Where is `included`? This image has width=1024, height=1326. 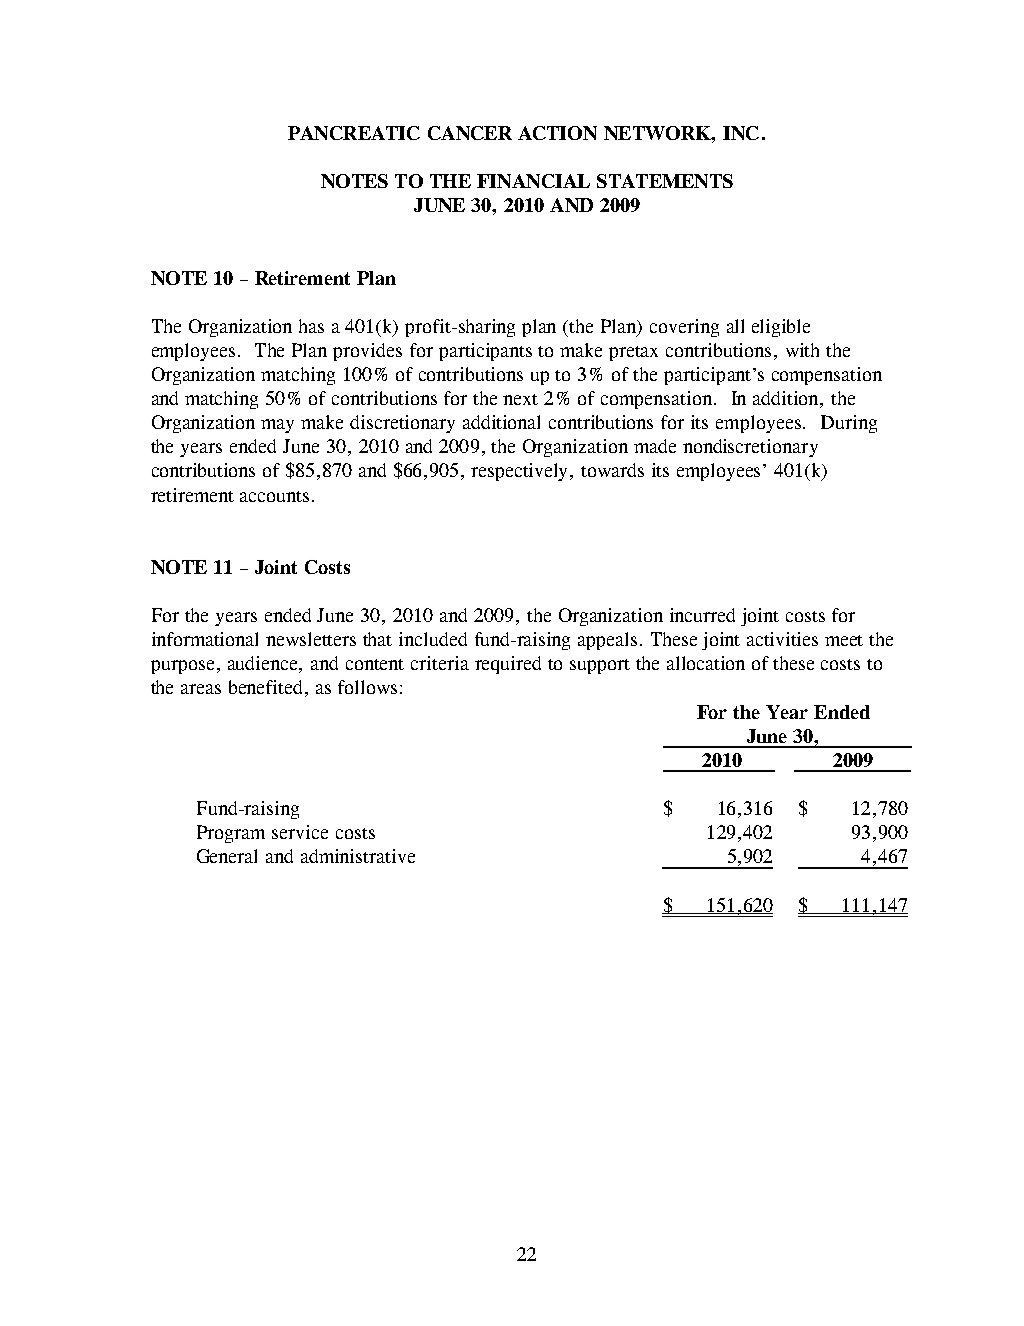
included is located at coordinates (433, 639).
